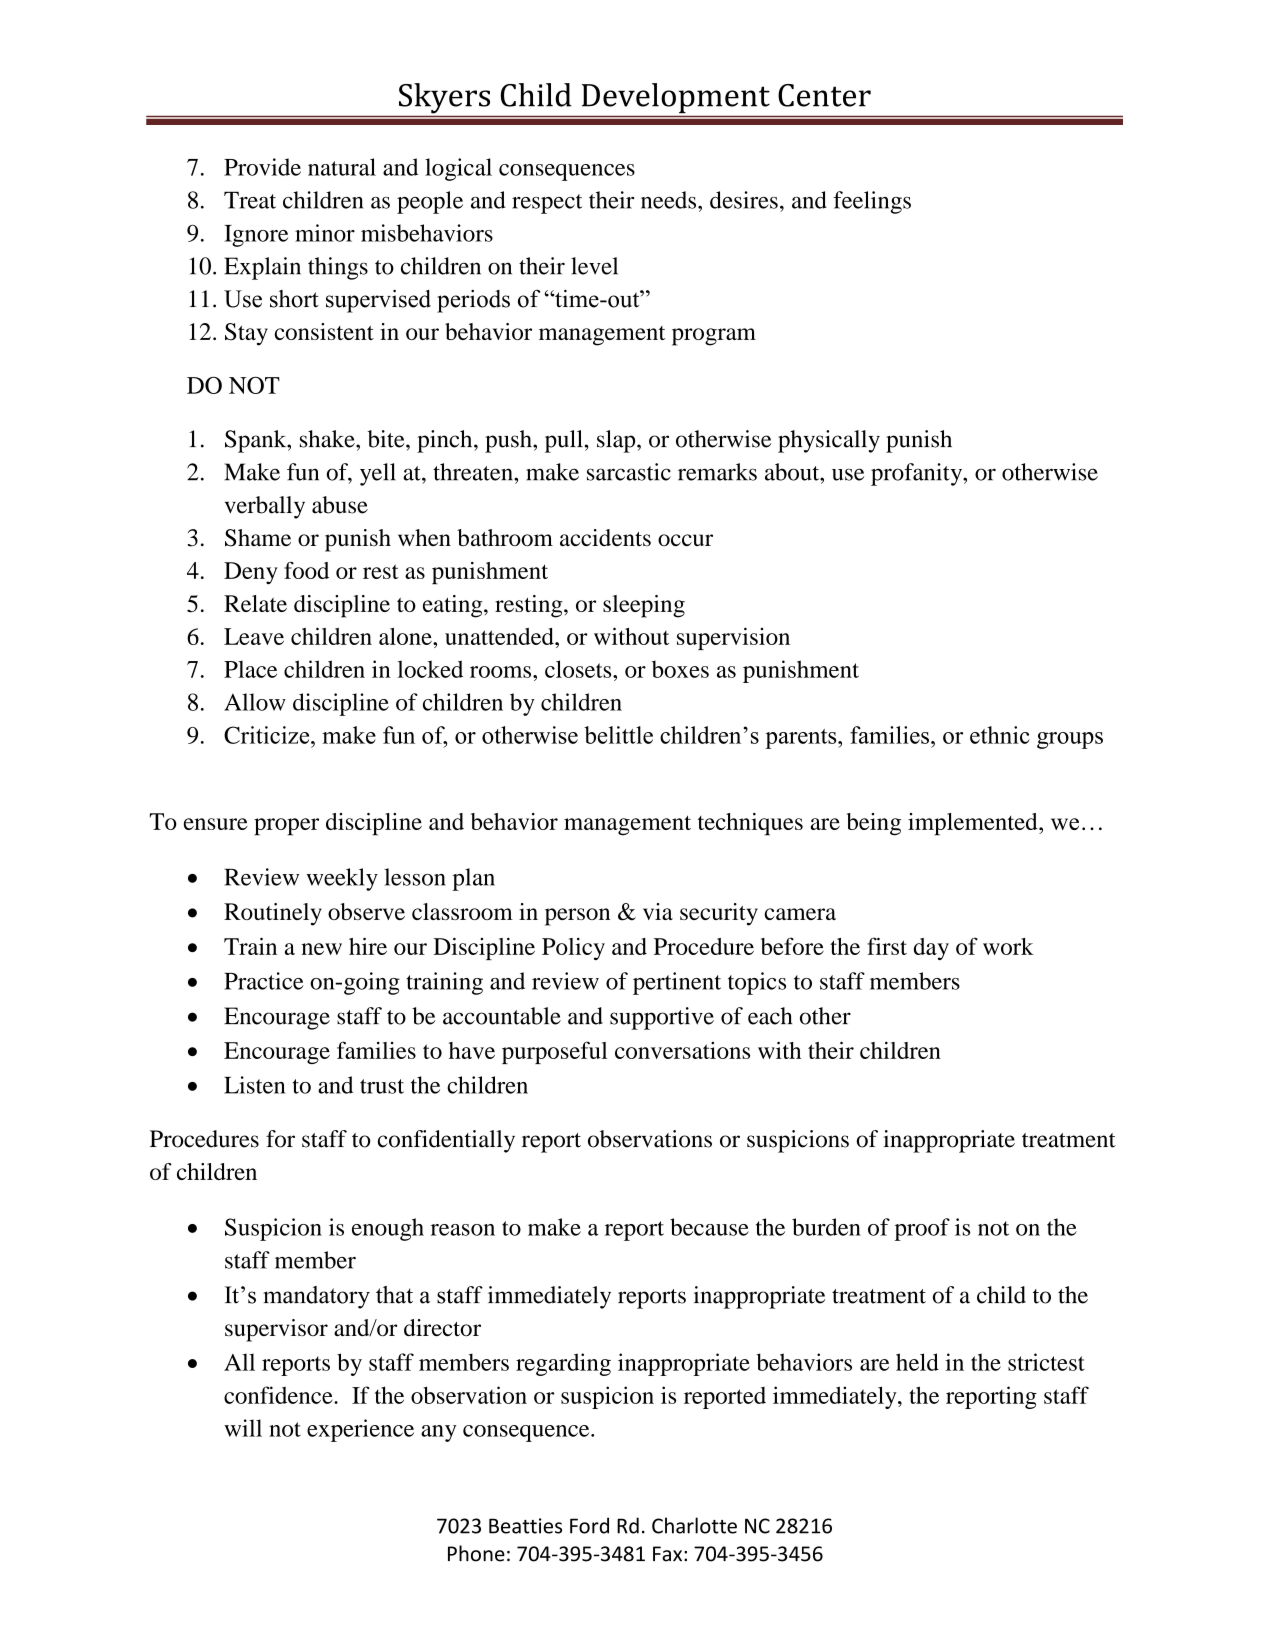 The width and height of the screenshot is (1269, 1642). I want to click on via, so click(658, 911).
